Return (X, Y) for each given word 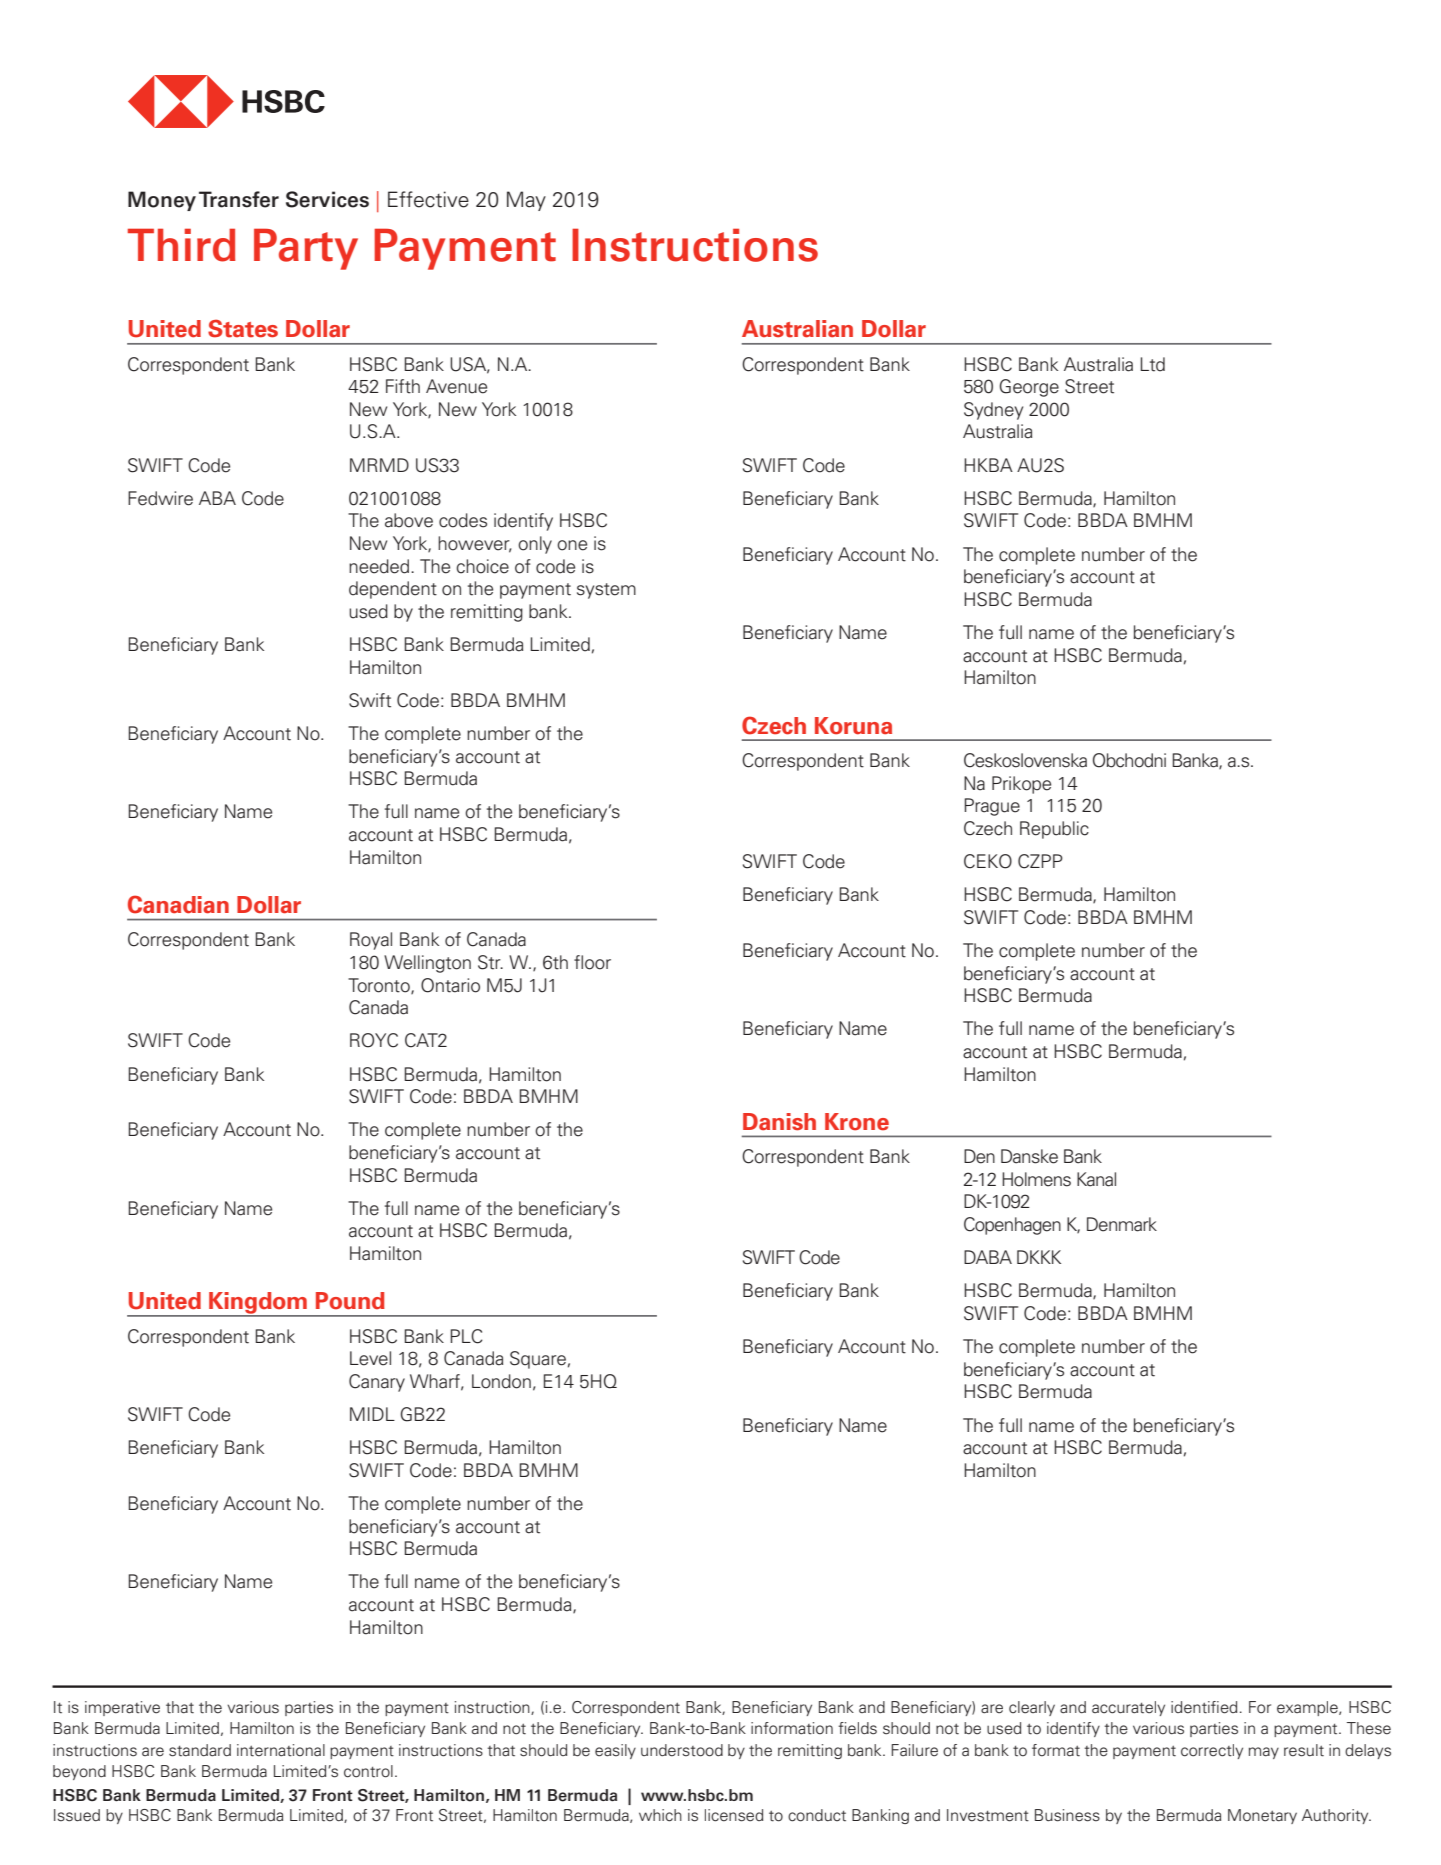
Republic (1054, 830)
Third (182, 245)
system (606, 591)
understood (682, 1750)
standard (200, 1750)
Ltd (1152, 364)
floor (592, 962)
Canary (377, 1383)
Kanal (1096, 1179)
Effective (428, 199)
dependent (393, 590)
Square (538, 1360)
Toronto (380, 986)
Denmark (1122, 1224)
